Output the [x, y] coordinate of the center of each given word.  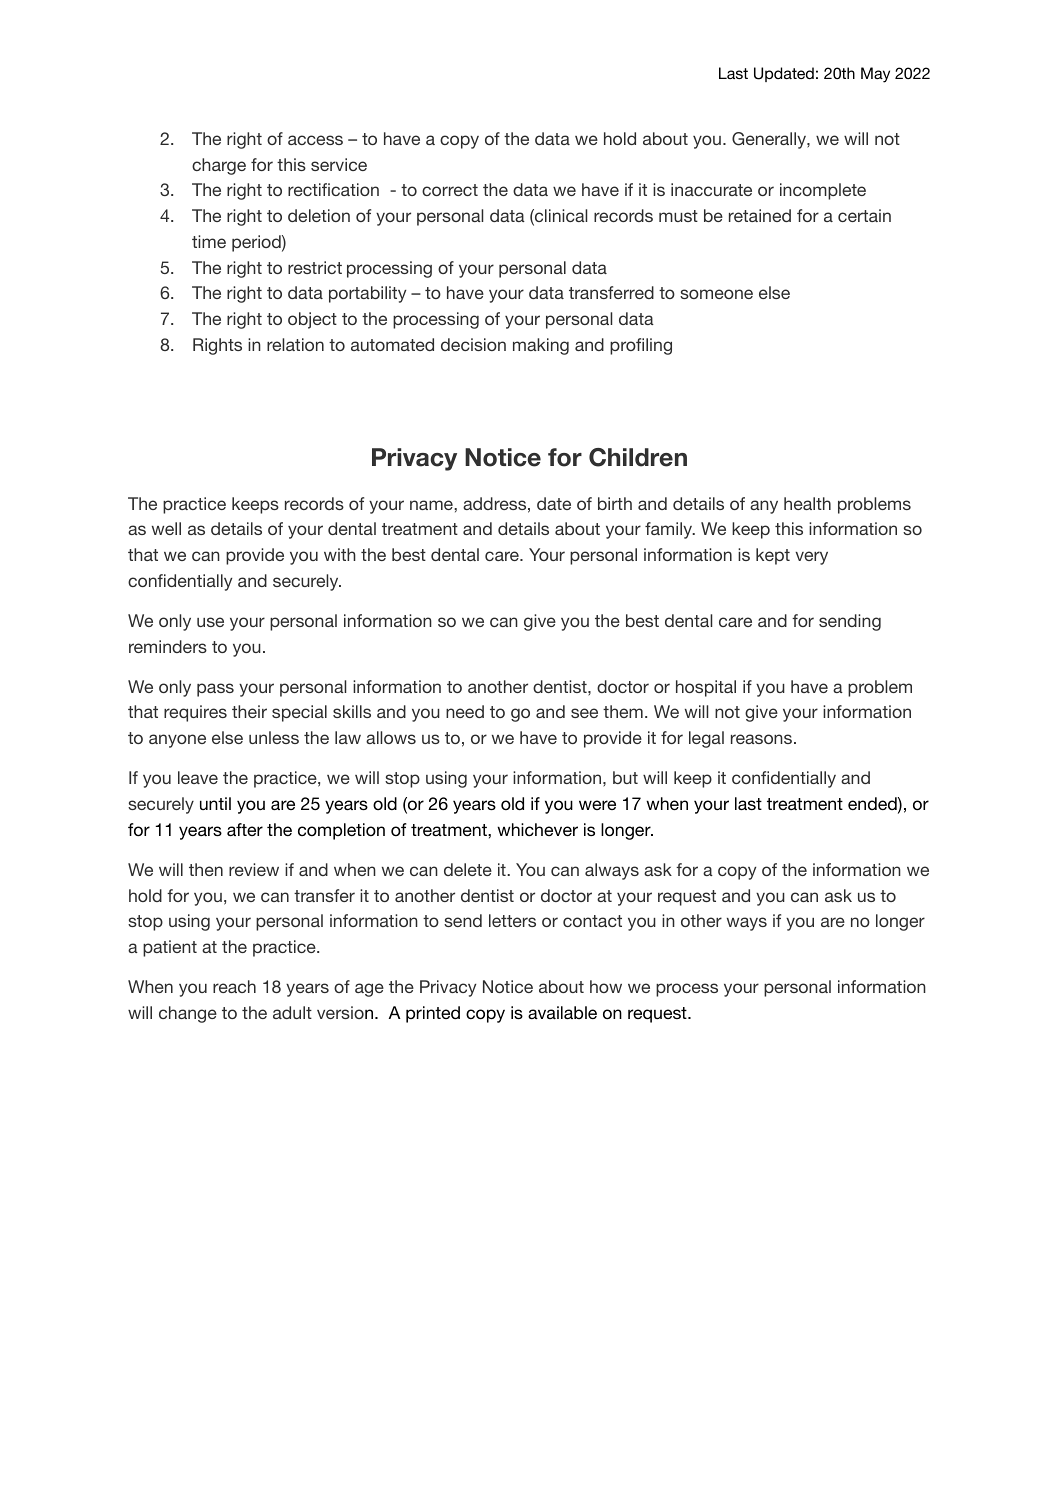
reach [234, 986]
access [315, 140]
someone [716, 294]
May [875, 75]
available [562, 1013]
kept [773, 556]
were [597, 805]
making [541, 346]
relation [295, 344]
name [432, 505]
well [166, 528]
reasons [761, 739]
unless [274, 737]
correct [450, 190]
